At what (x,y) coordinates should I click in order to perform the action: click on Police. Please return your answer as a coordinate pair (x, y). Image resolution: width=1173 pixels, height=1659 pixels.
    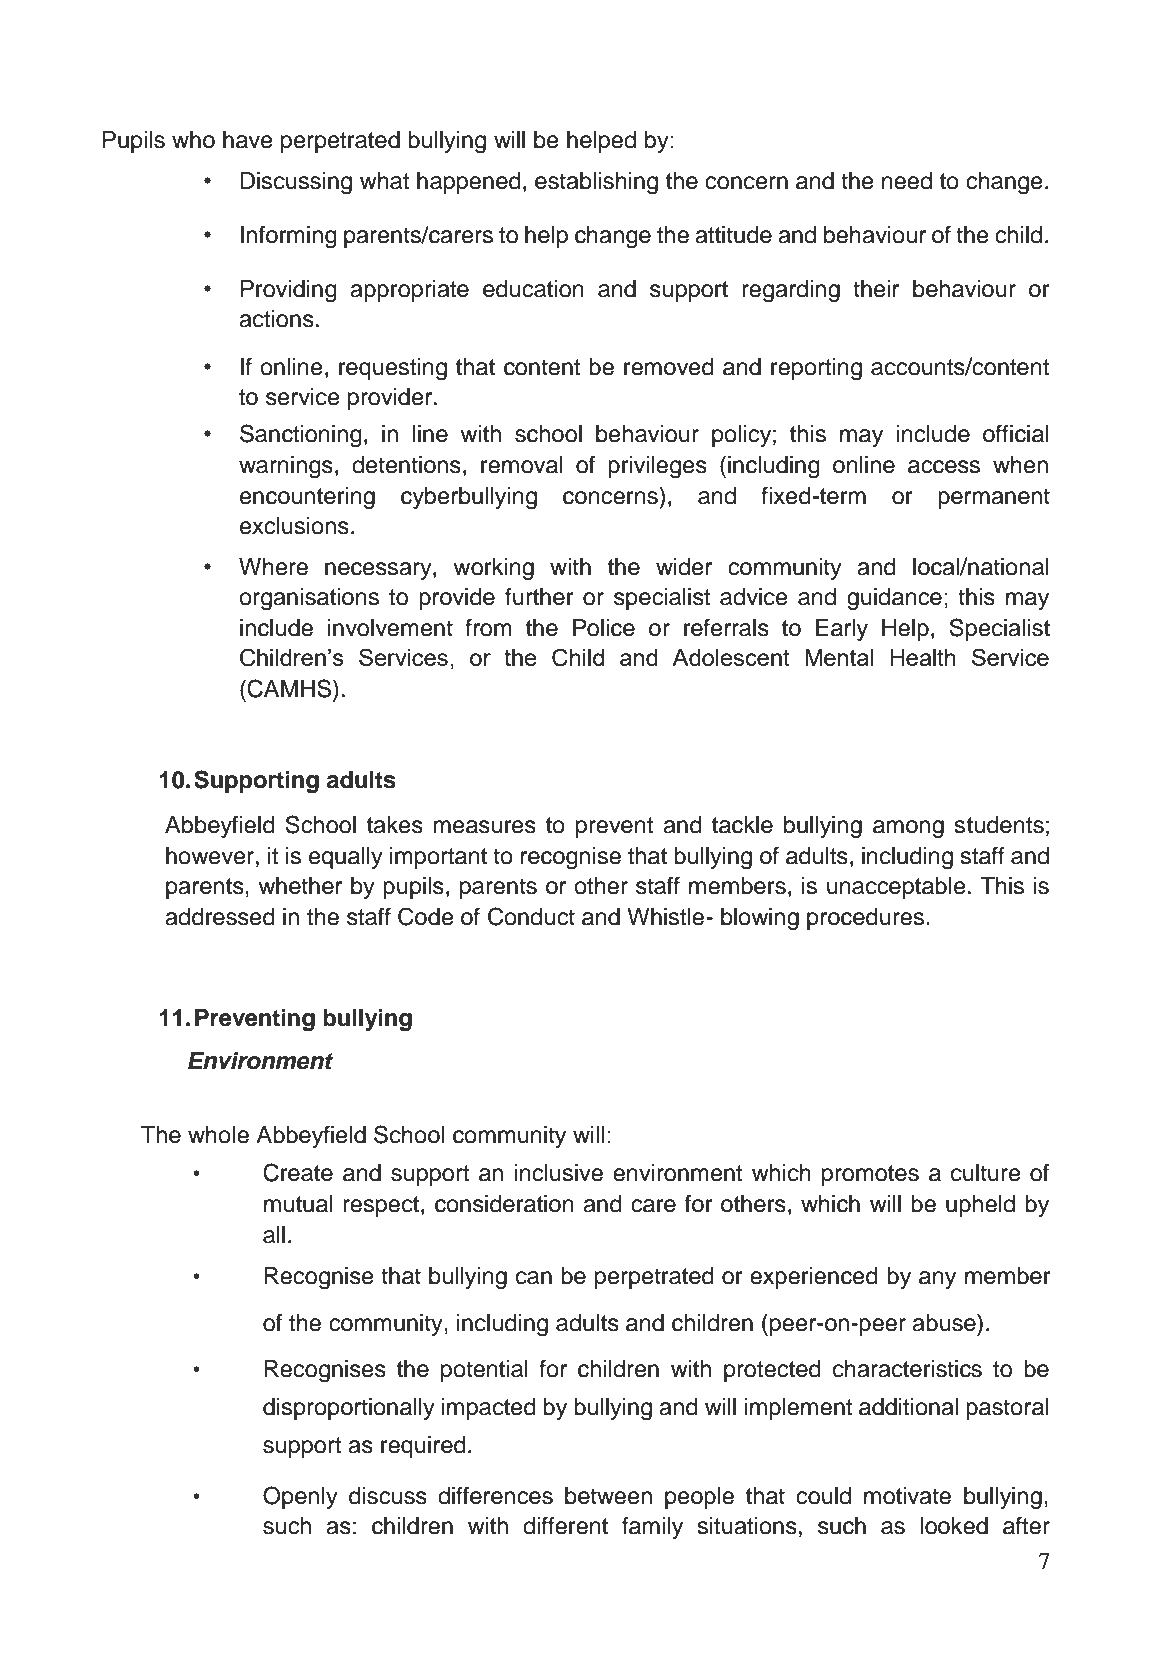
    Looking at the image, I should click on (604, 628).
